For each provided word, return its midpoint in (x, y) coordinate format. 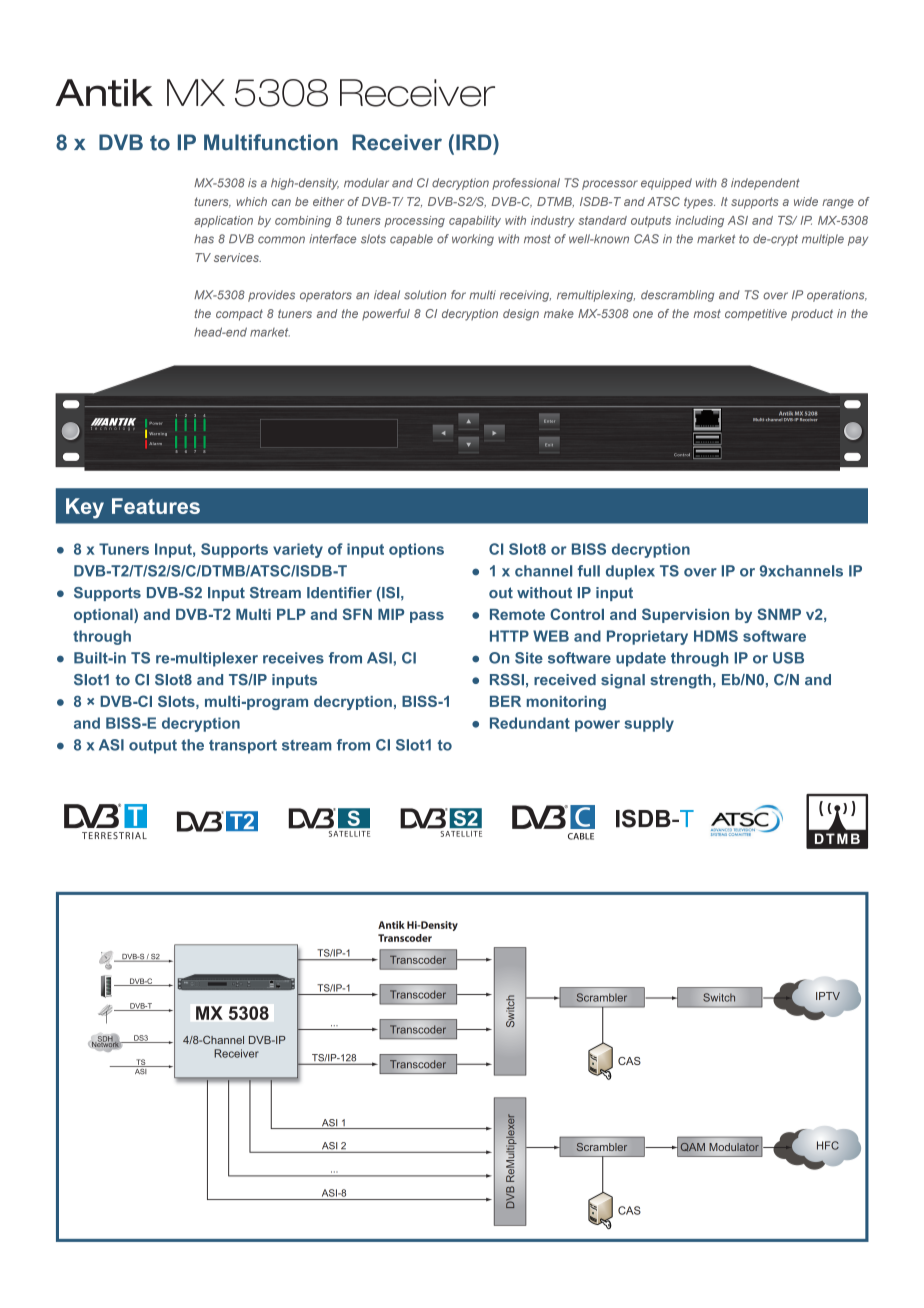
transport (243, 747)
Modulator (734, 1147)
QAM (693, 1147)
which (251, 201)
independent (765, 184)
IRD (475, 142)
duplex (630, 572)
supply (649, 724)
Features (156, 506)
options (416, 550)
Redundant (530, 723)
